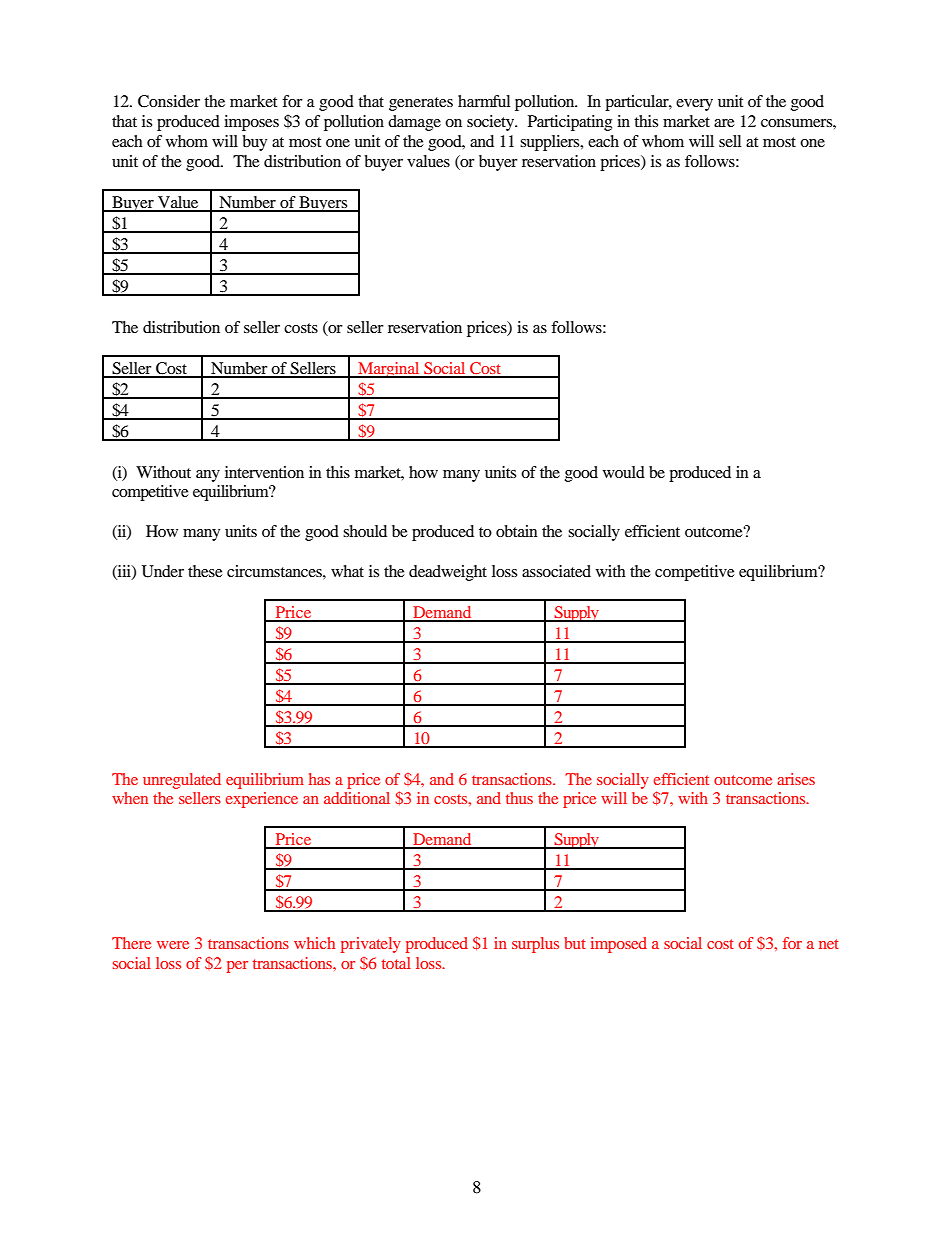 Image resolution: width=952 pixels, height=1233 pixels. What do you see at coordinates (251, 123) in the screenshot?
I see `imposes` at bounding box center [251, 123].
